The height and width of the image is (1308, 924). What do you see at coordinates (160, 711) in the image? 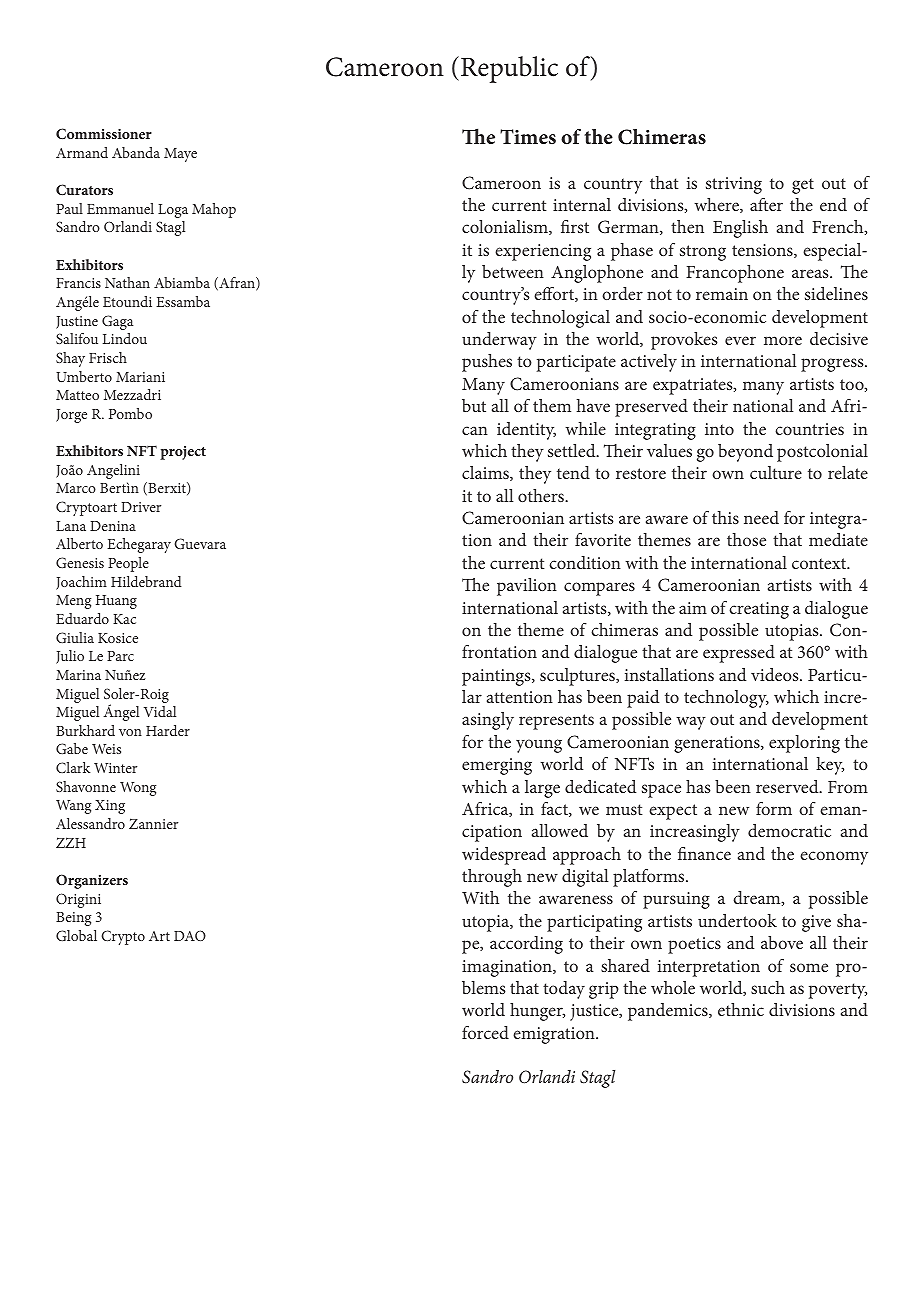
I see `Vidal` at bounding box center [160, 711].
